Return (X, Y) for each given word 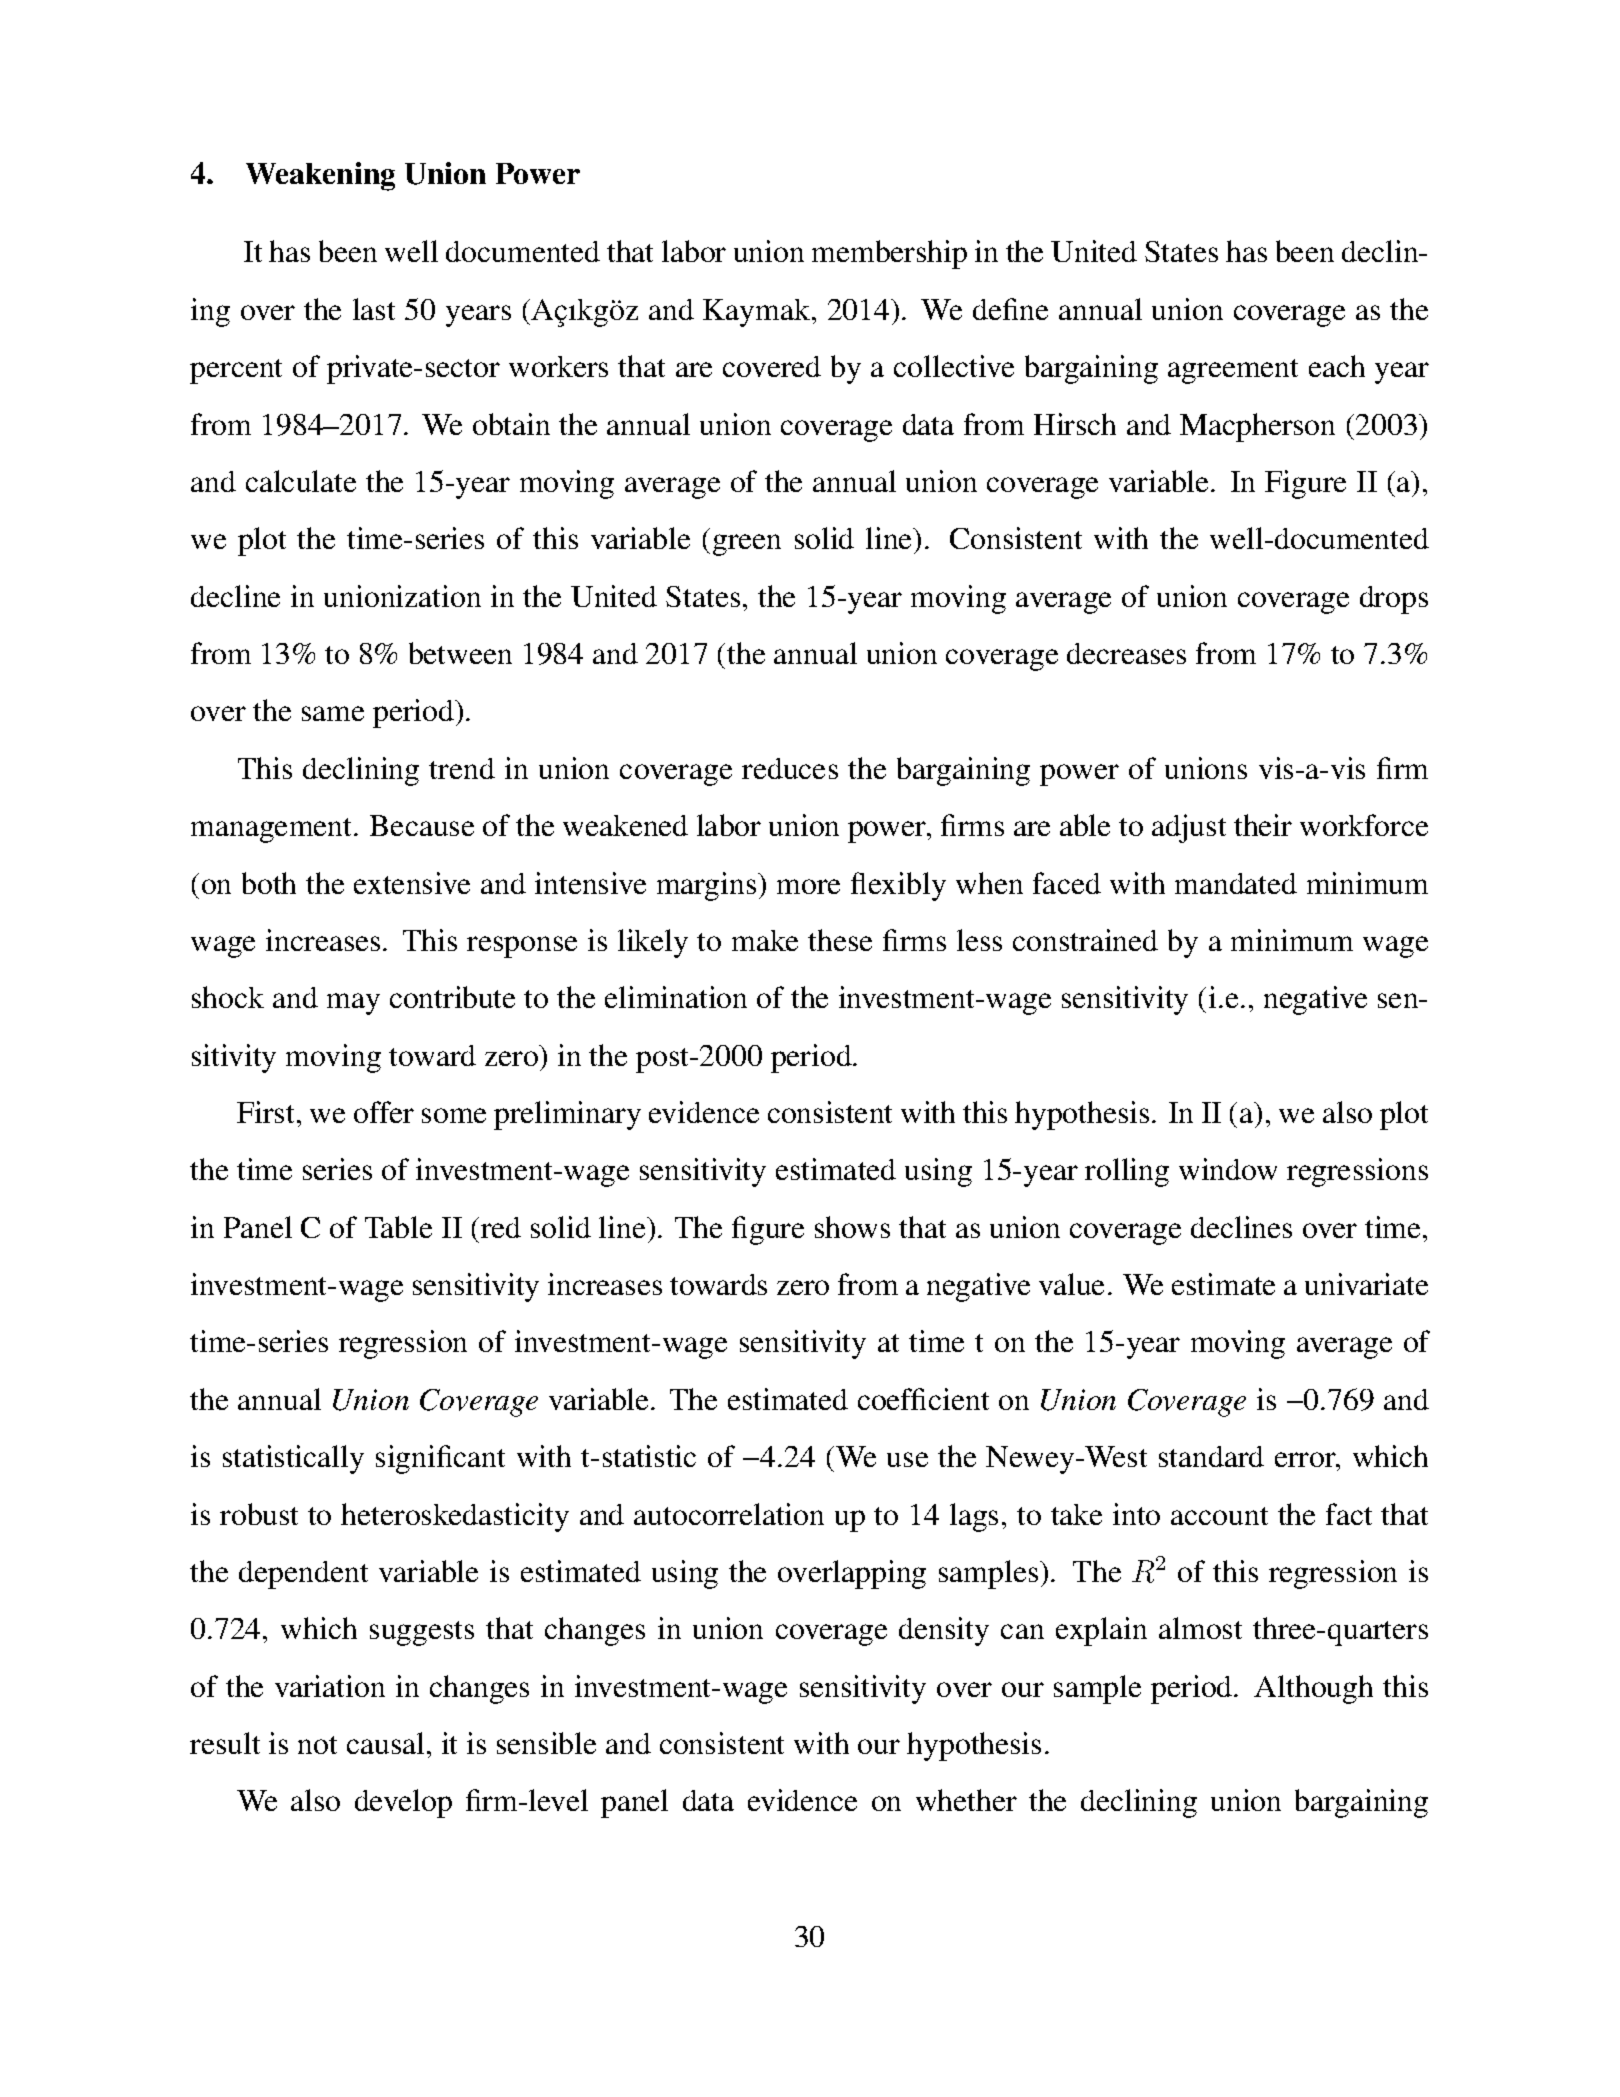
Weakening (320, 176)
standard (1211, 1456)
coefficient (923, 1399)
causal (385, 1743)
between (460, 653)
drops (1394, 600)
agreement (1233, 371)
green (747, 545)
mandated (1236, 883)
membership (889, 254)
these (840, 940)
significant (440, 1459)
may (353, 1004)
